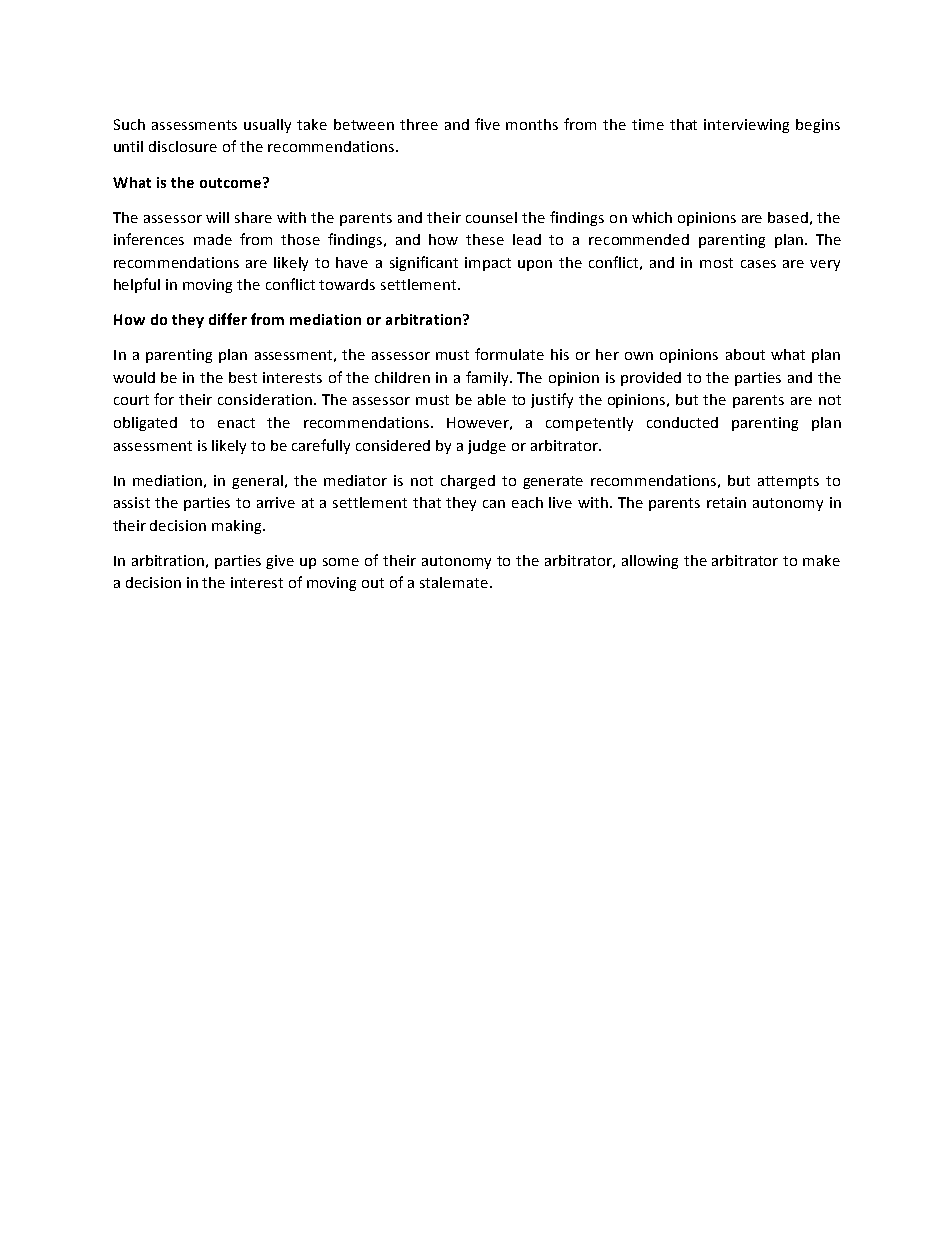  I want to click on make, so click(821, 560).
